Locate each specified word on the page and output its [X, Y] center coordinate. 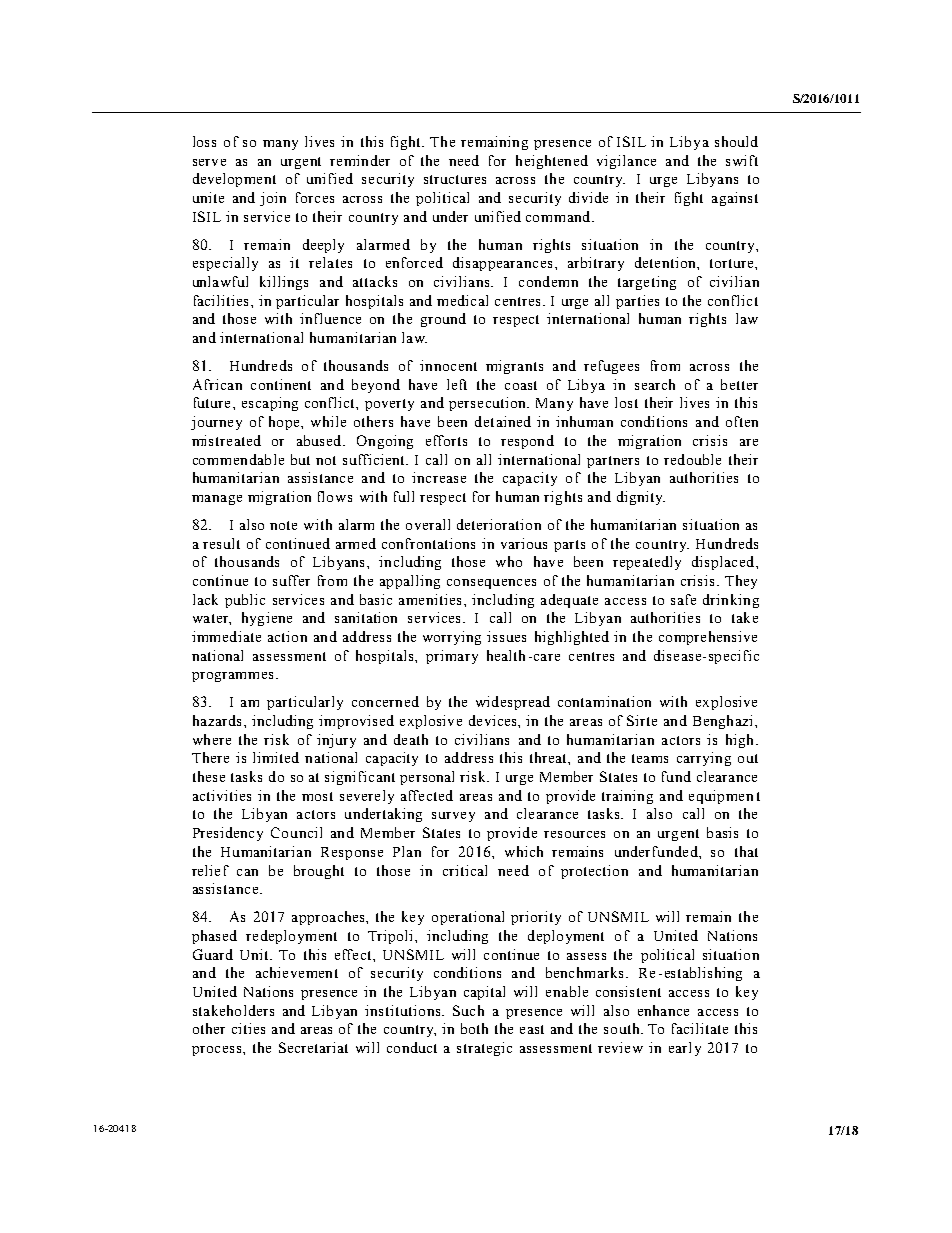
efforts [446, 440]
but [300, 459]
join [273, 199]
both [474, 1028]
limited [276, 757]
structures [455, 179]
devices [494, 720]
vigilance [626, 162]
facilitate [700, 1028]
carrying [704, 759]
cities [248, 1028]
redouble [692, 459]
